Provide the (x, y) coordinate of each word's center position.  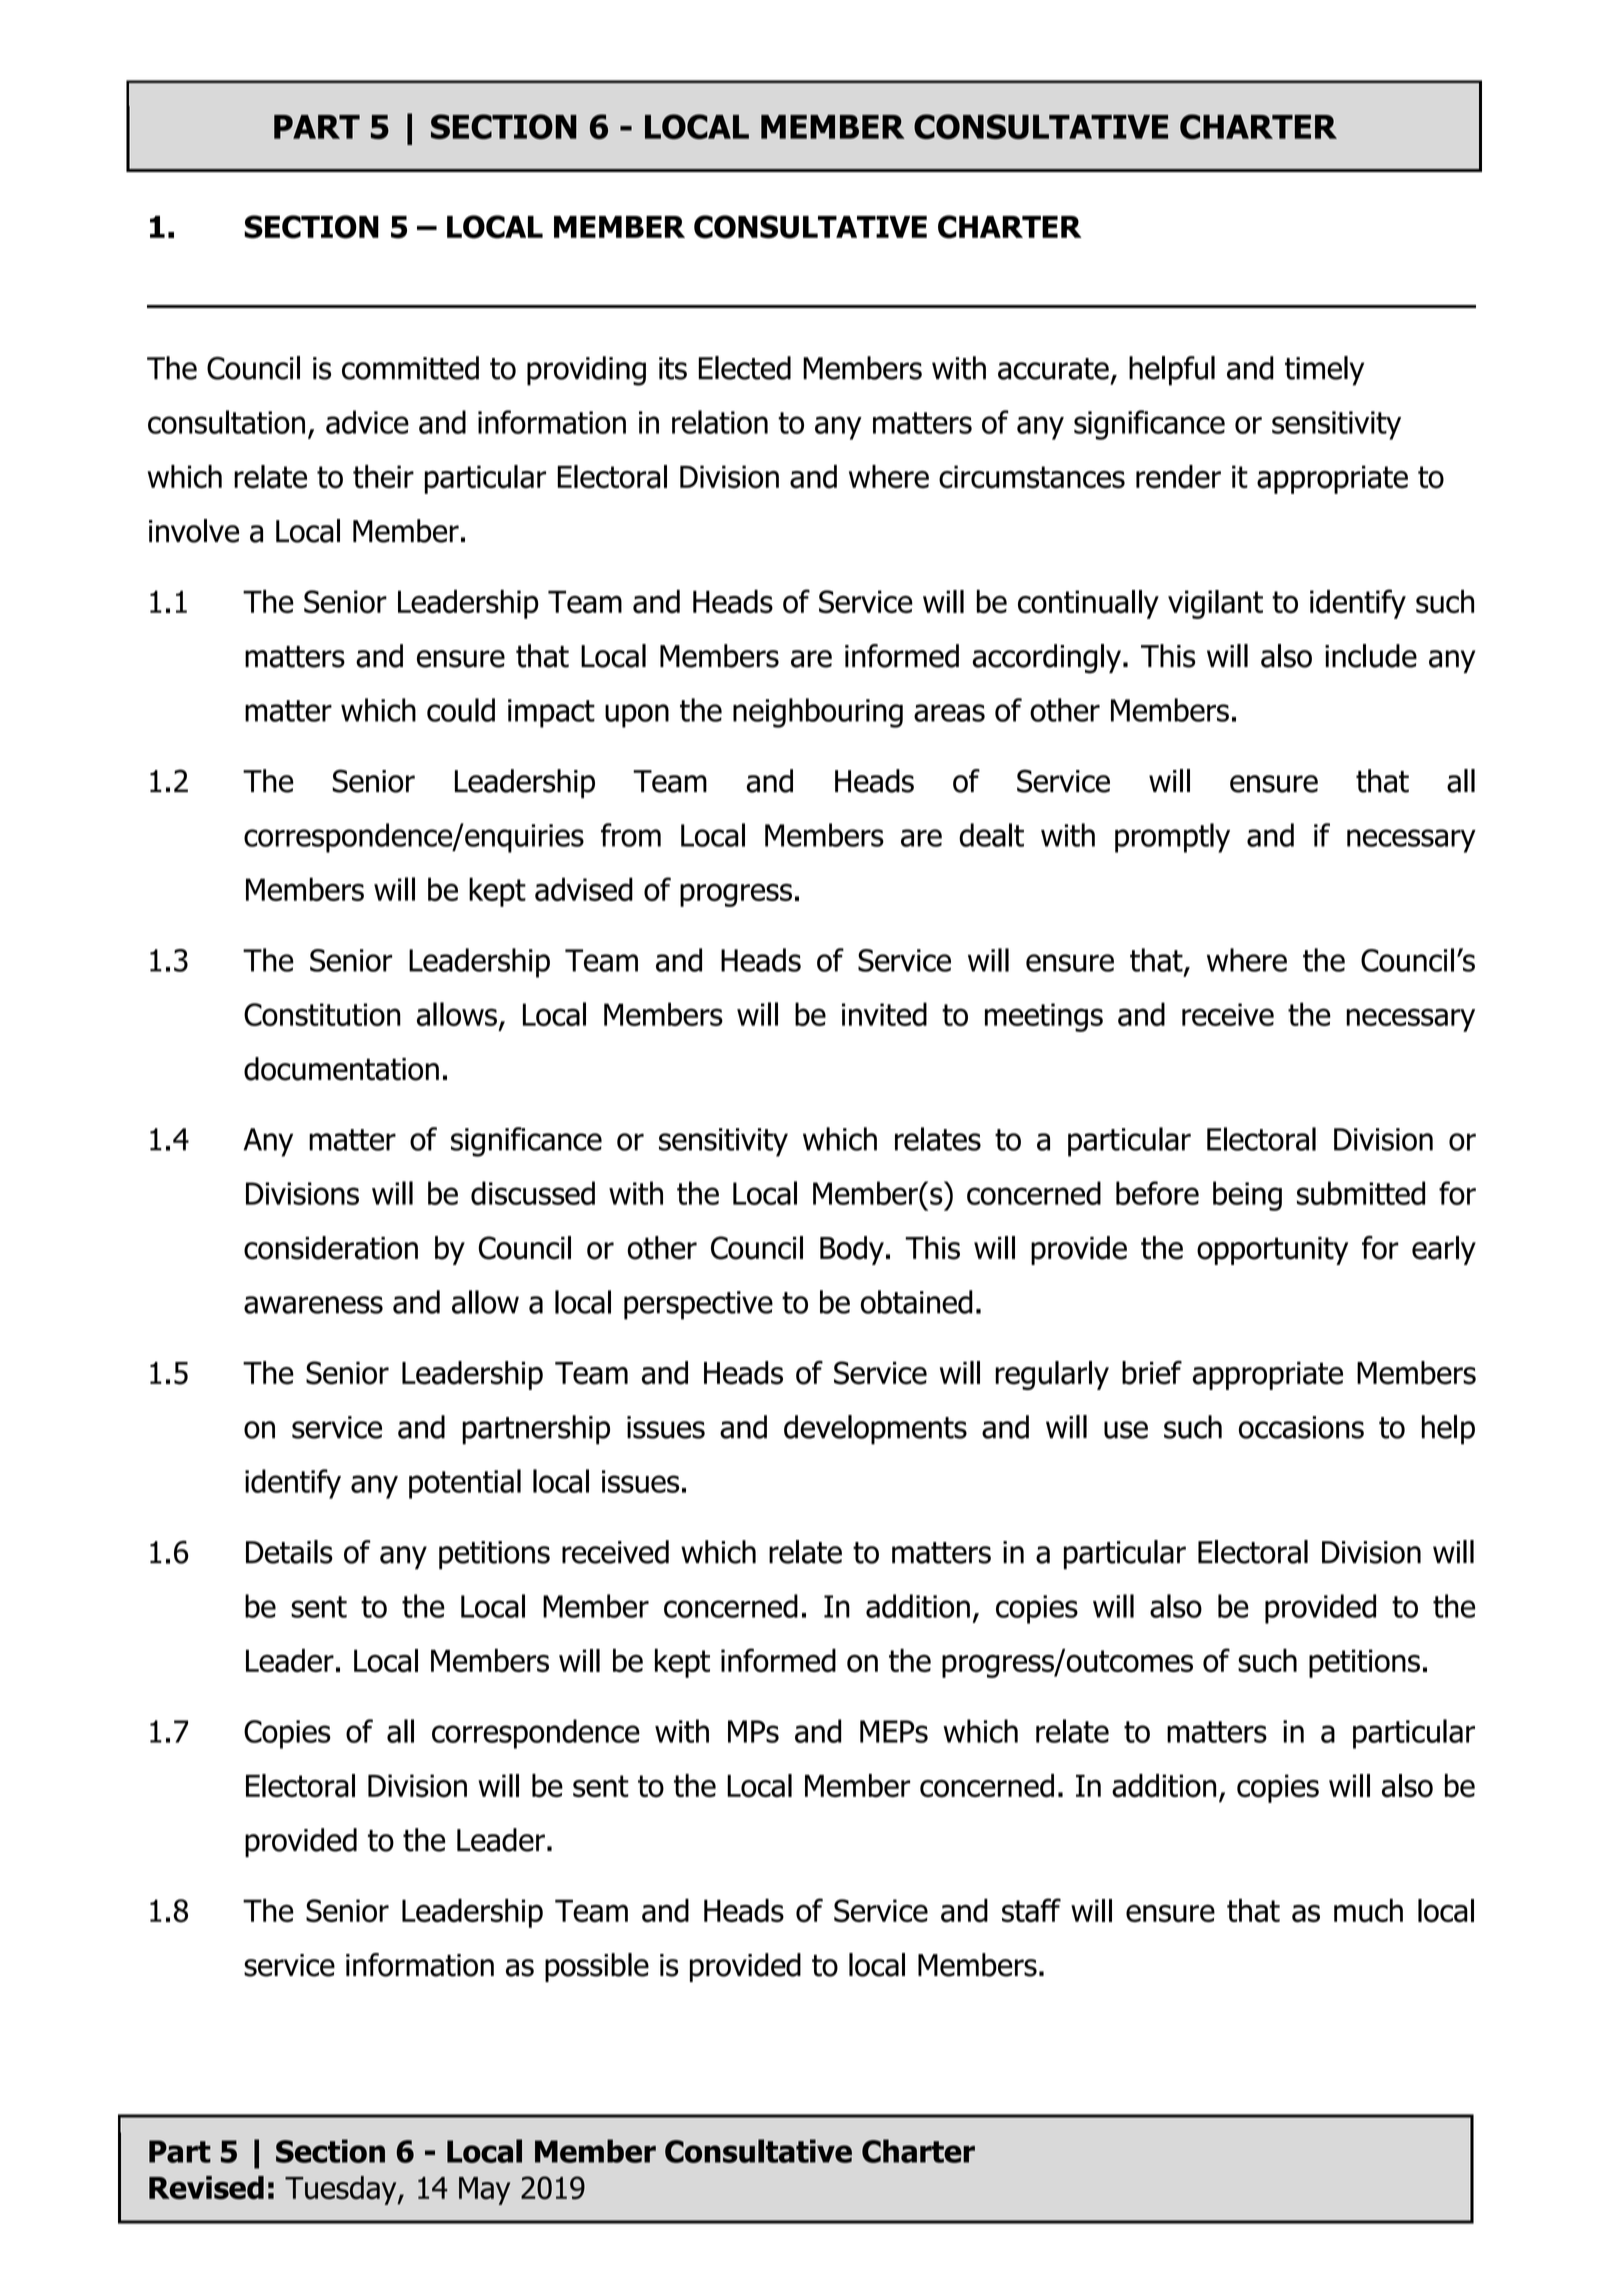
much (1368, 1910)
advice (367, 422)
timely (1324, 371)
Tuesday (342, 2190)
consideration (331, 1248)
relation (720, 422)
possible (597, 1967)
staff (1031, 1910)
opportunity (1272, 1251)
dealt (991, 835)
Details (289, 1552)
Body (852, 1250)
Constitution (322, 1014)
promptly (1172, 838)
